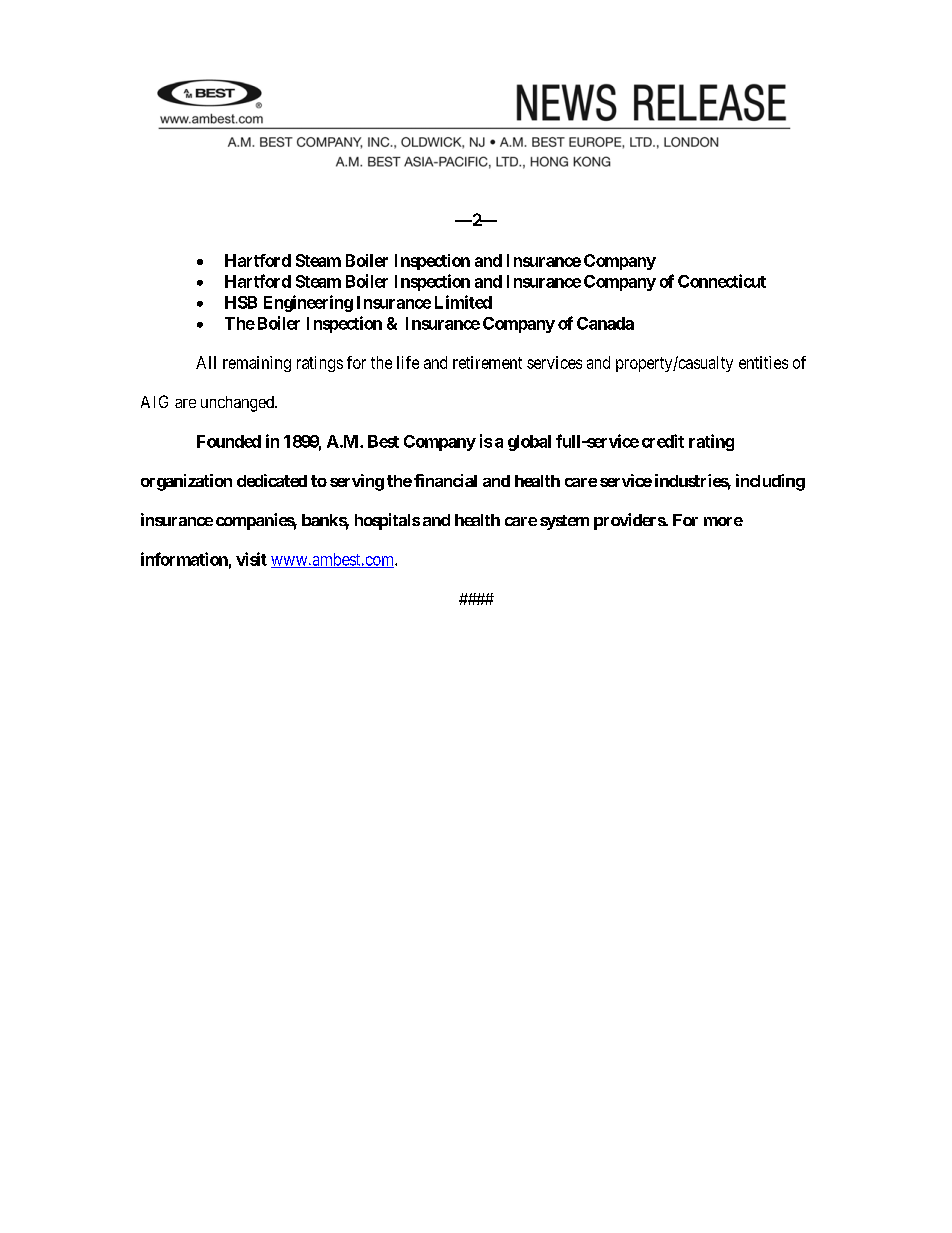  Describe the element at coordinates (722, 281) in the screenshot. I see `Connecticut` at that location.
